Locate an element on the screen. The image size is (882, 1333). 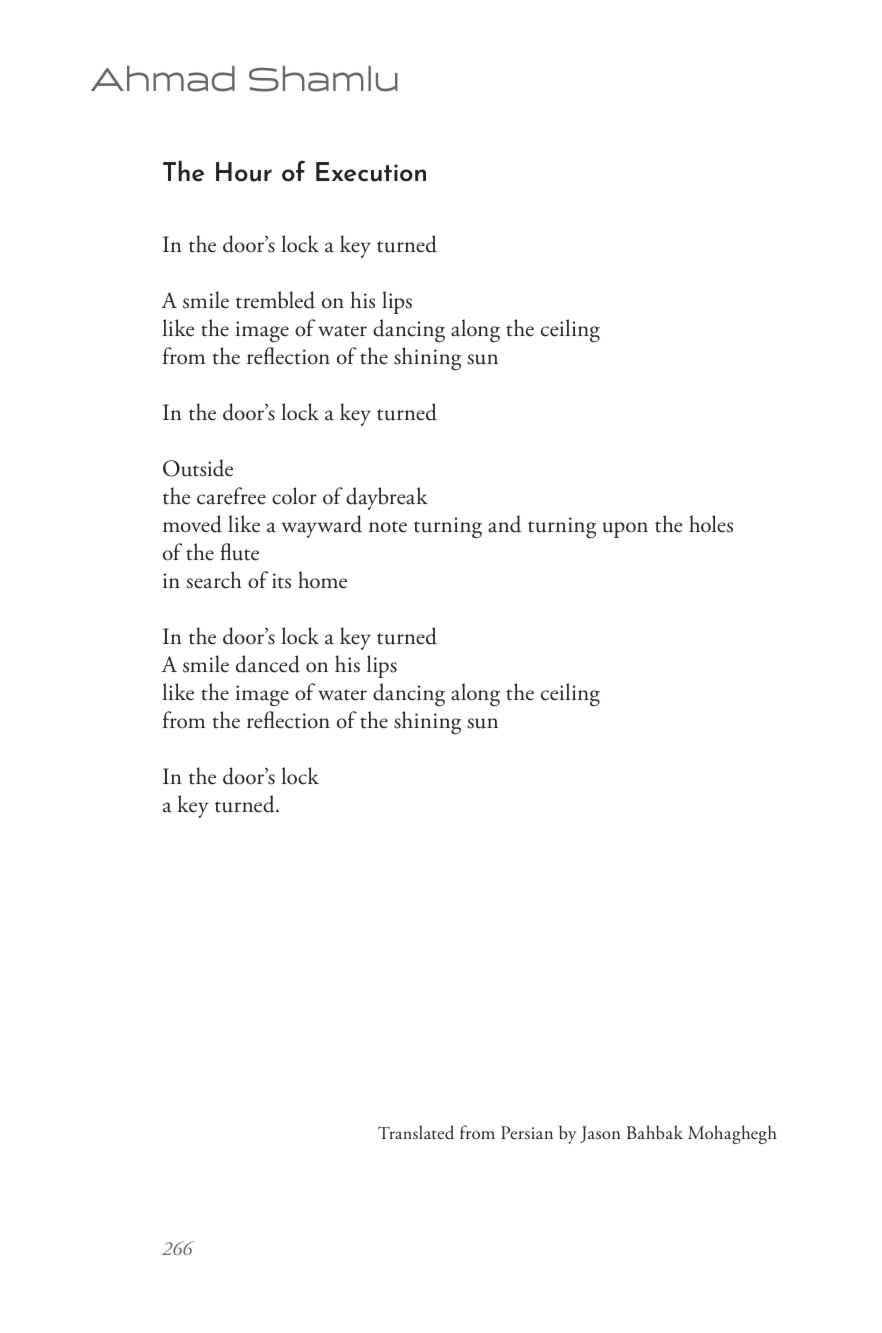
danced is located at coordinates (268, 664).
